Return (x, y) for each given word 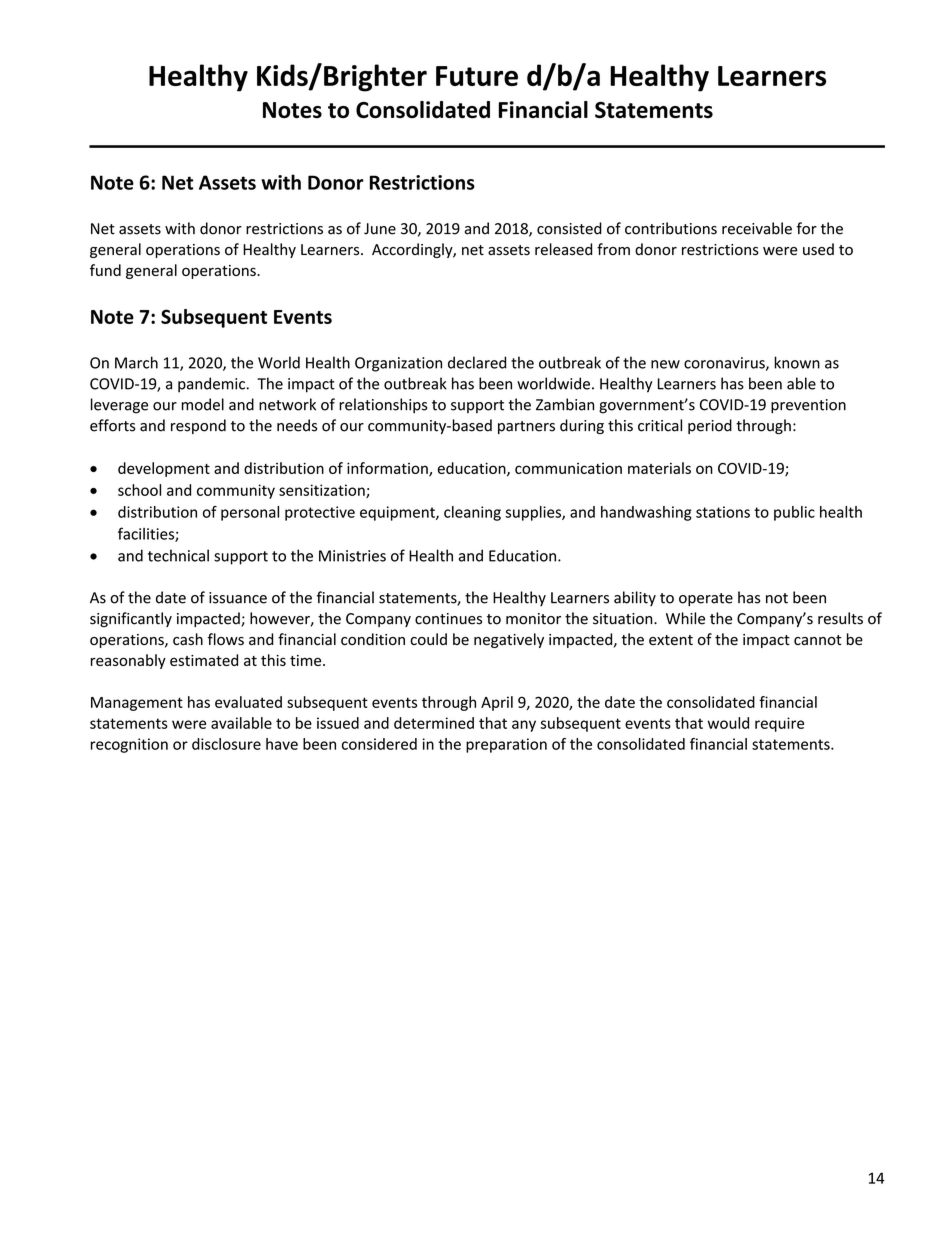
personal (250, 513)
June (380, 229)
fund (105, 270)
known (797, 362)
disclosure (226, 744)
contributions (671, 228)
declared (477, 362)
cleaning (472, 513)
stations (723, 512)
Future (477, 76)
